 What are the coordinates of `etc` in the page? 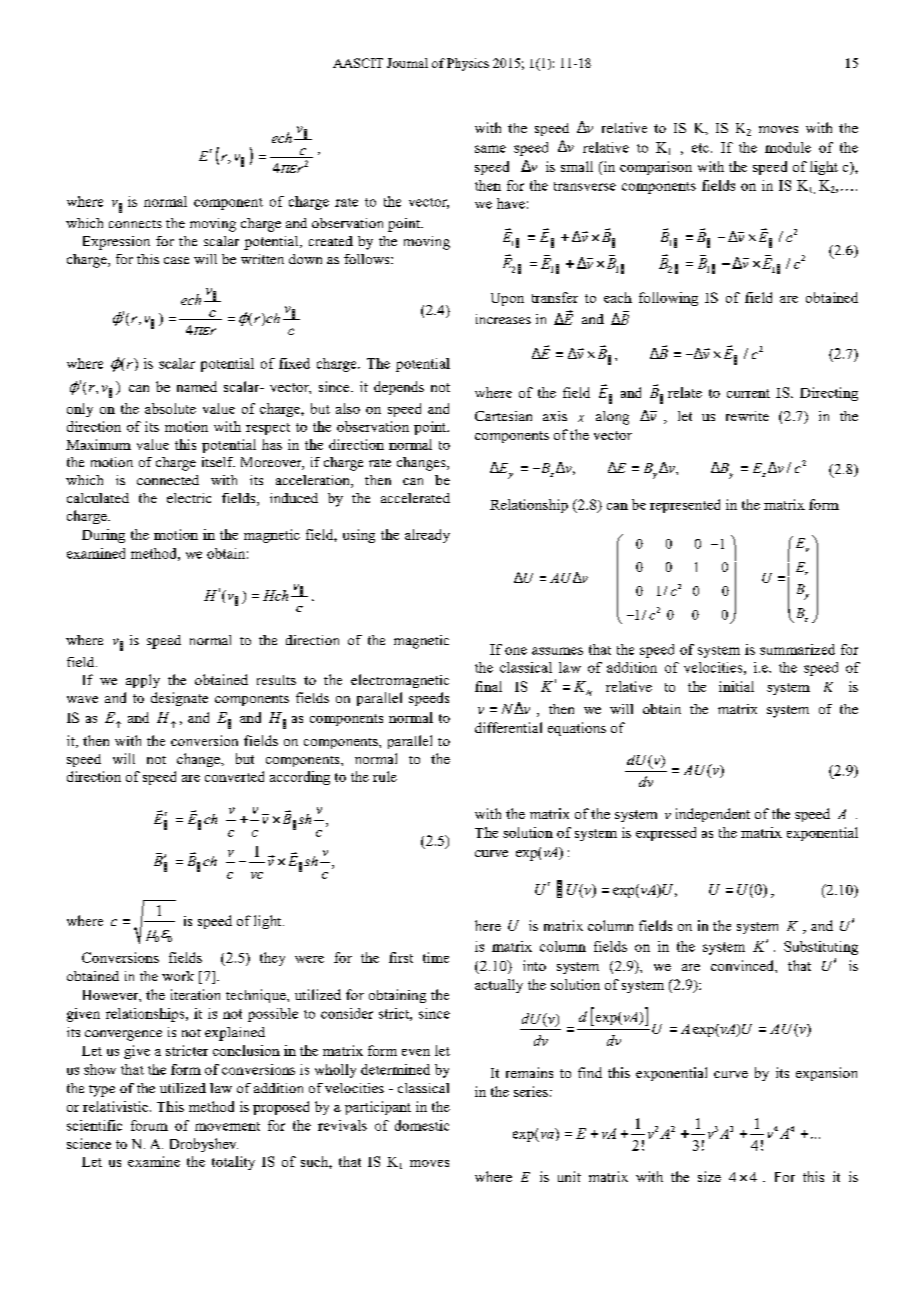 It's located at (700, 148).
